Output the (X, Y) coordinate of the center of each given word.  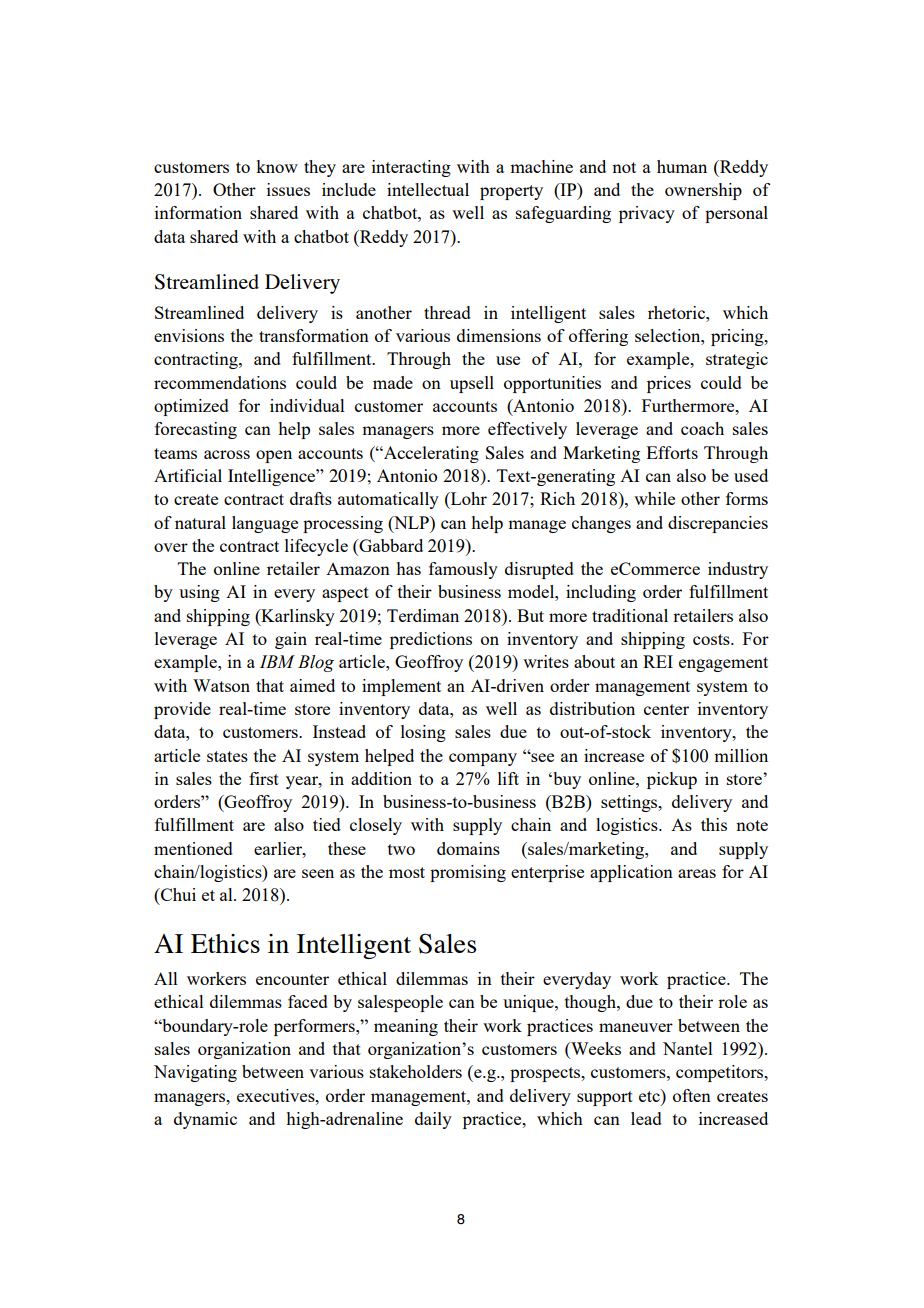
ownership (703, 191)
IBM (277, 661)
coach (702, 428)
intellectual (428, 189)
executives (277, 1095)
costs (712, 639)
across (227, 454)
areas (697, 873)
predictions (431, 640)
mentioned (193, 848)
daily (433, 1120)
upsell (472, 384)
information (198, 212)
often (692, 1095)
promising (468, 873)
